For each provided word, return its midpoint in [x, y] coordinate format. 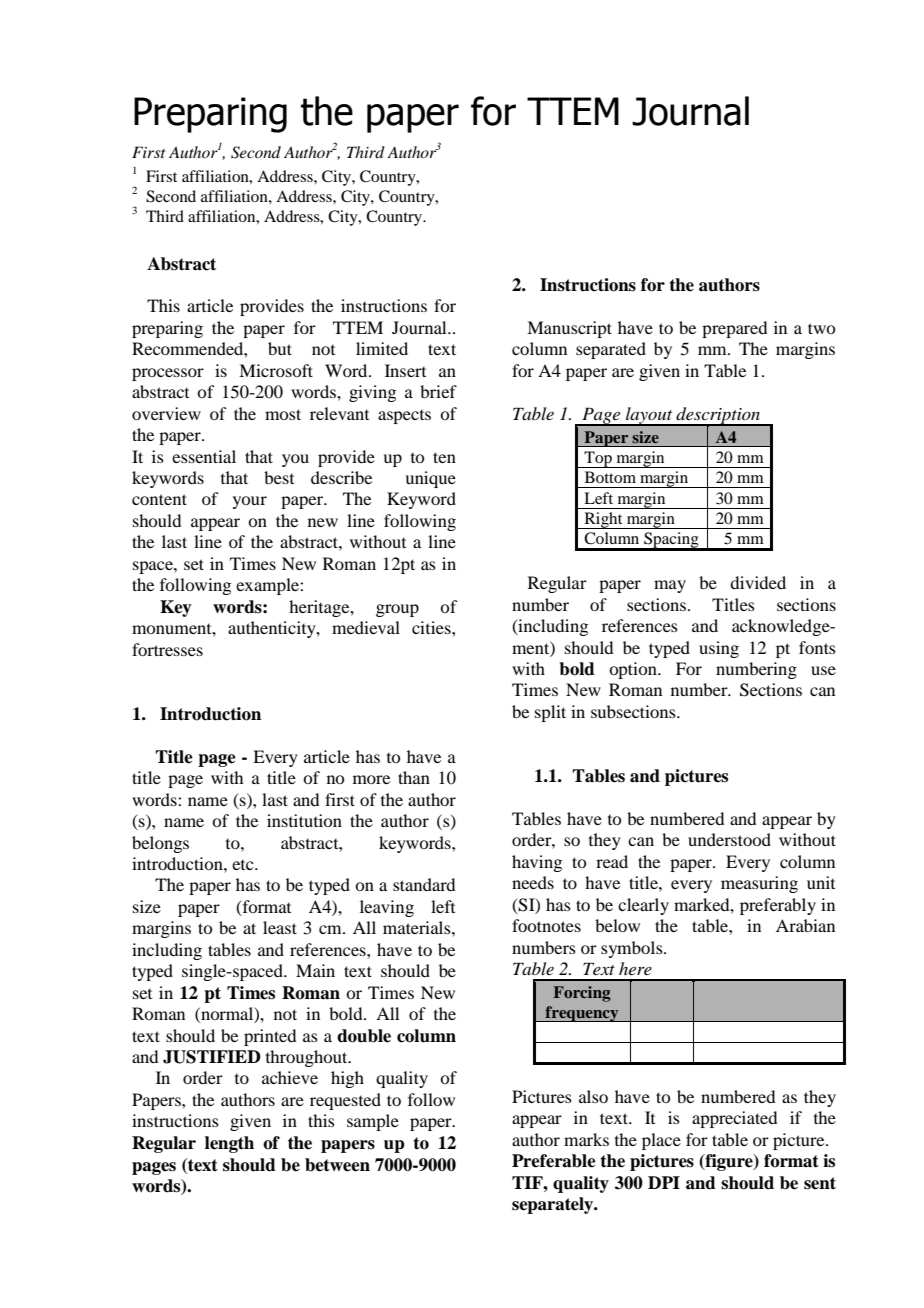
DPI [664, 1182]
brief [438, 391]
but [280, 348]
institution [304, 820]
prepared [734, 329]
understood [729, 839]
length [229, 1144]
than [414, 777]
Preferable [554, 1161]
